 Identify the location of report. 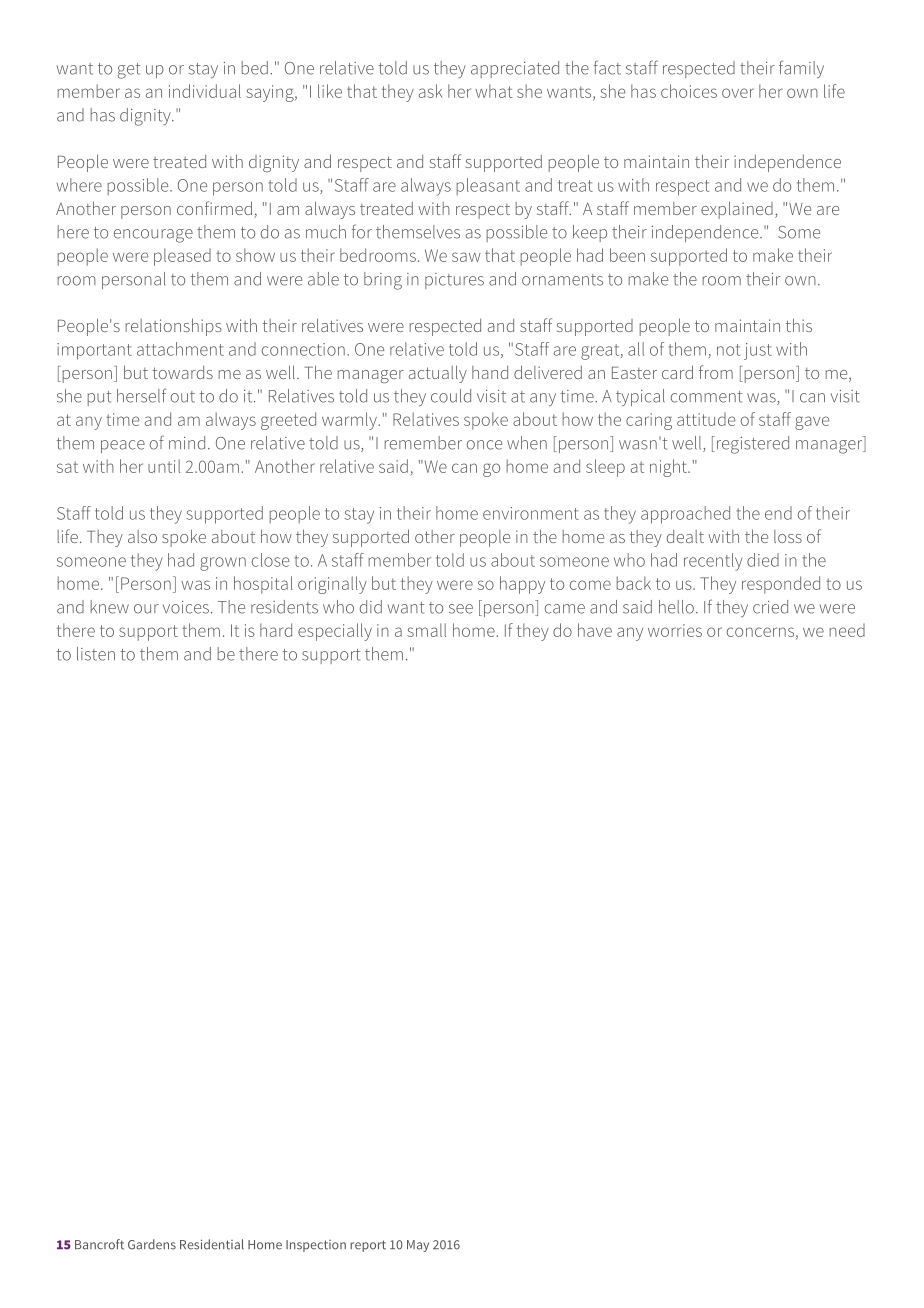
(368, 1246).
